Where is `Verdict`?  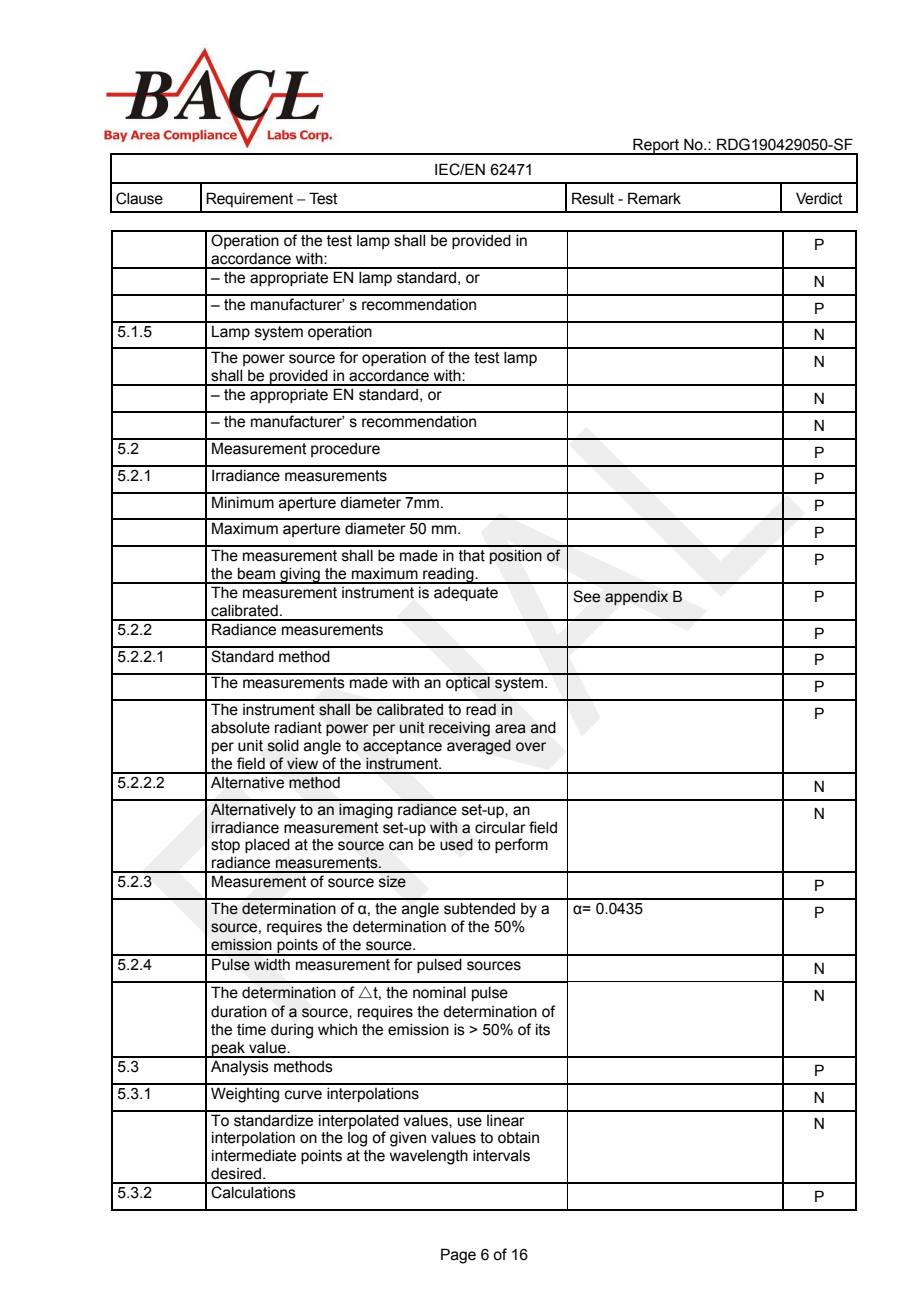
Verdict is located at coordinates (819, 198).
